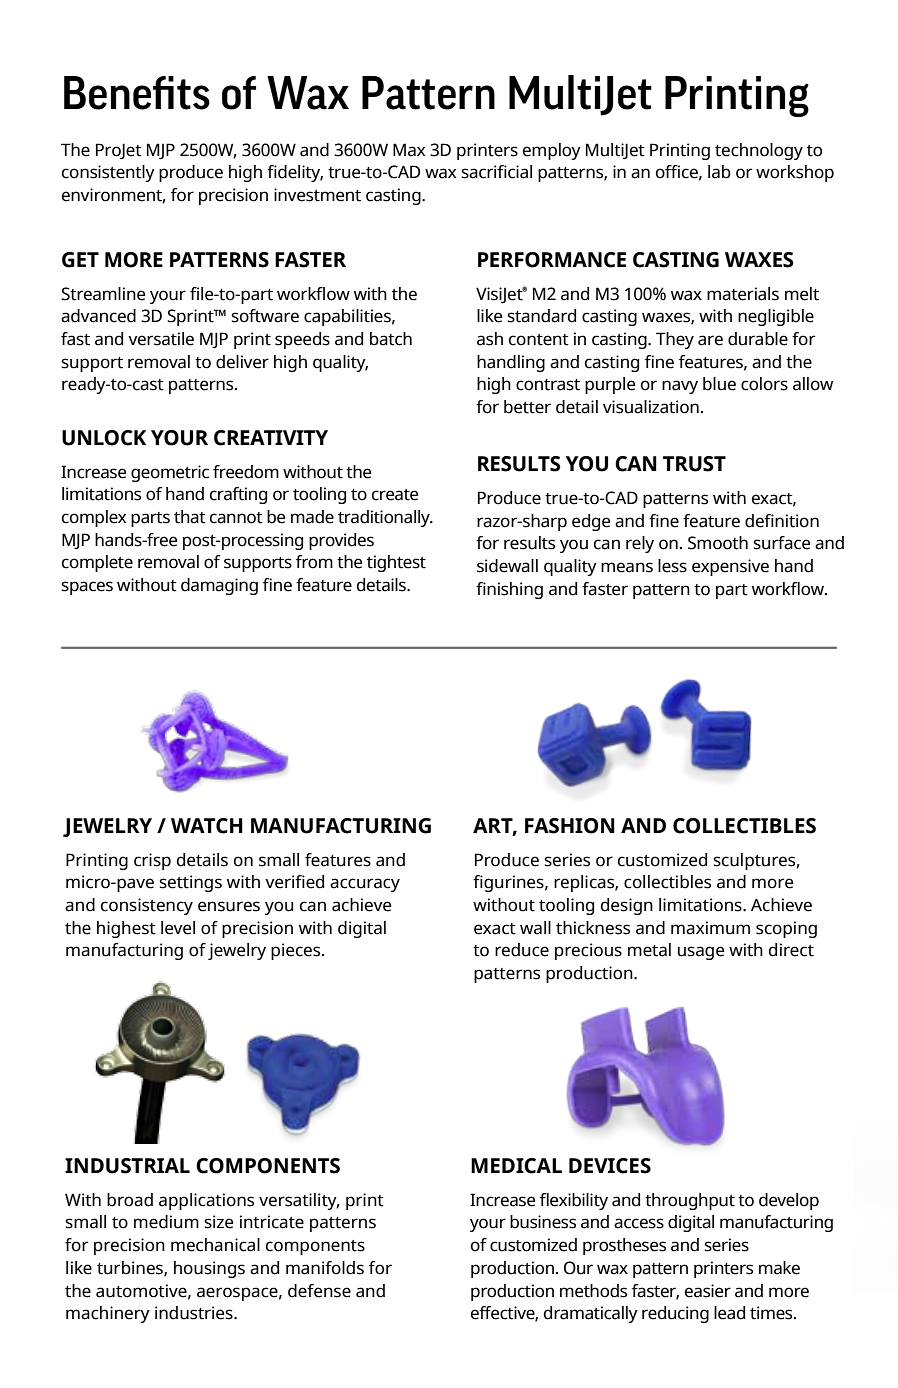  Describe the element at coordinates (209, 1269) in the screenshot. I see `housings` at that location.
